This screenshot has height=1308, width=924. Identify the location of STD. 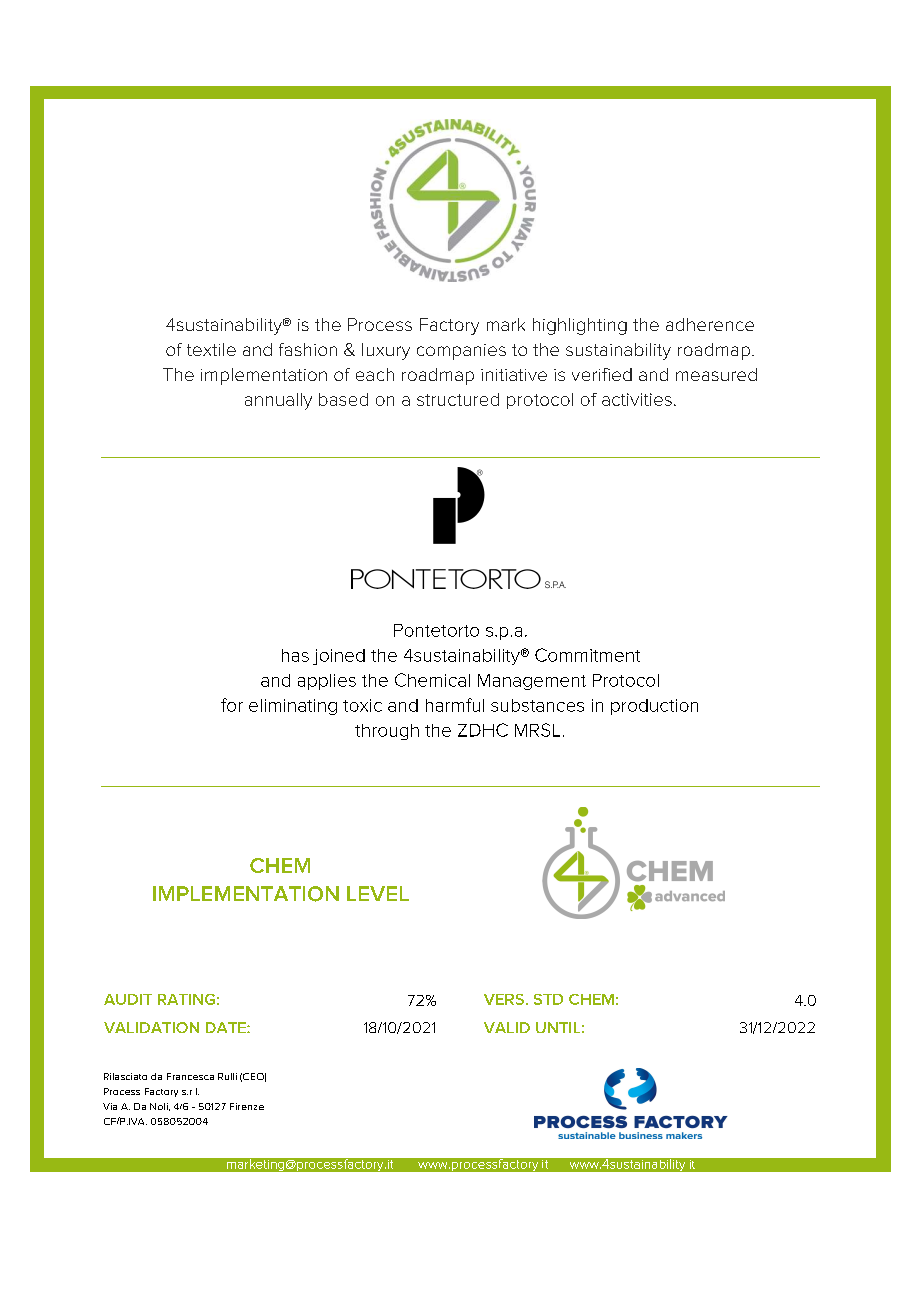
(548, 999).
